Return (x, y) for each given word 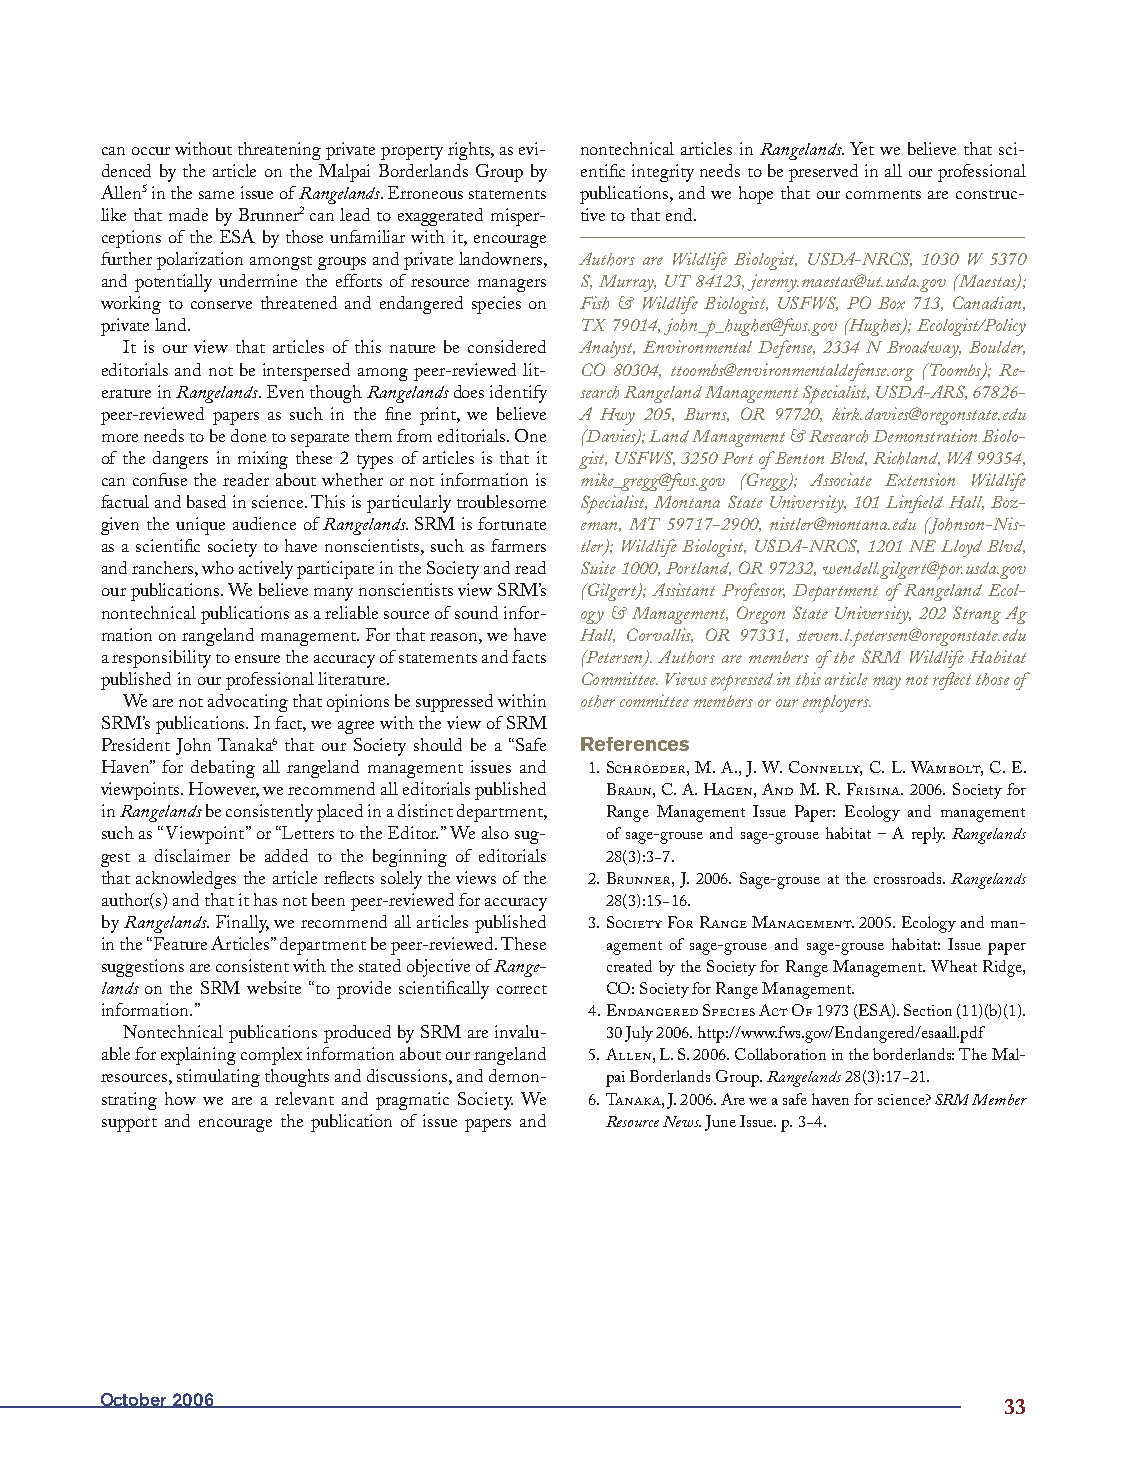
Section (928, 1010)
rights (470, 151)
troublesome (501, 501)
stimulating (218, 1078)
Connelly (825, 768)
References (635, 744)
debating (223, 769)
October (133, 1400)
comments (883, 194)
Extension (920, 479)
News (682, 1121)
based (206, 501)
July (639, 1034)
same (216, 195)
